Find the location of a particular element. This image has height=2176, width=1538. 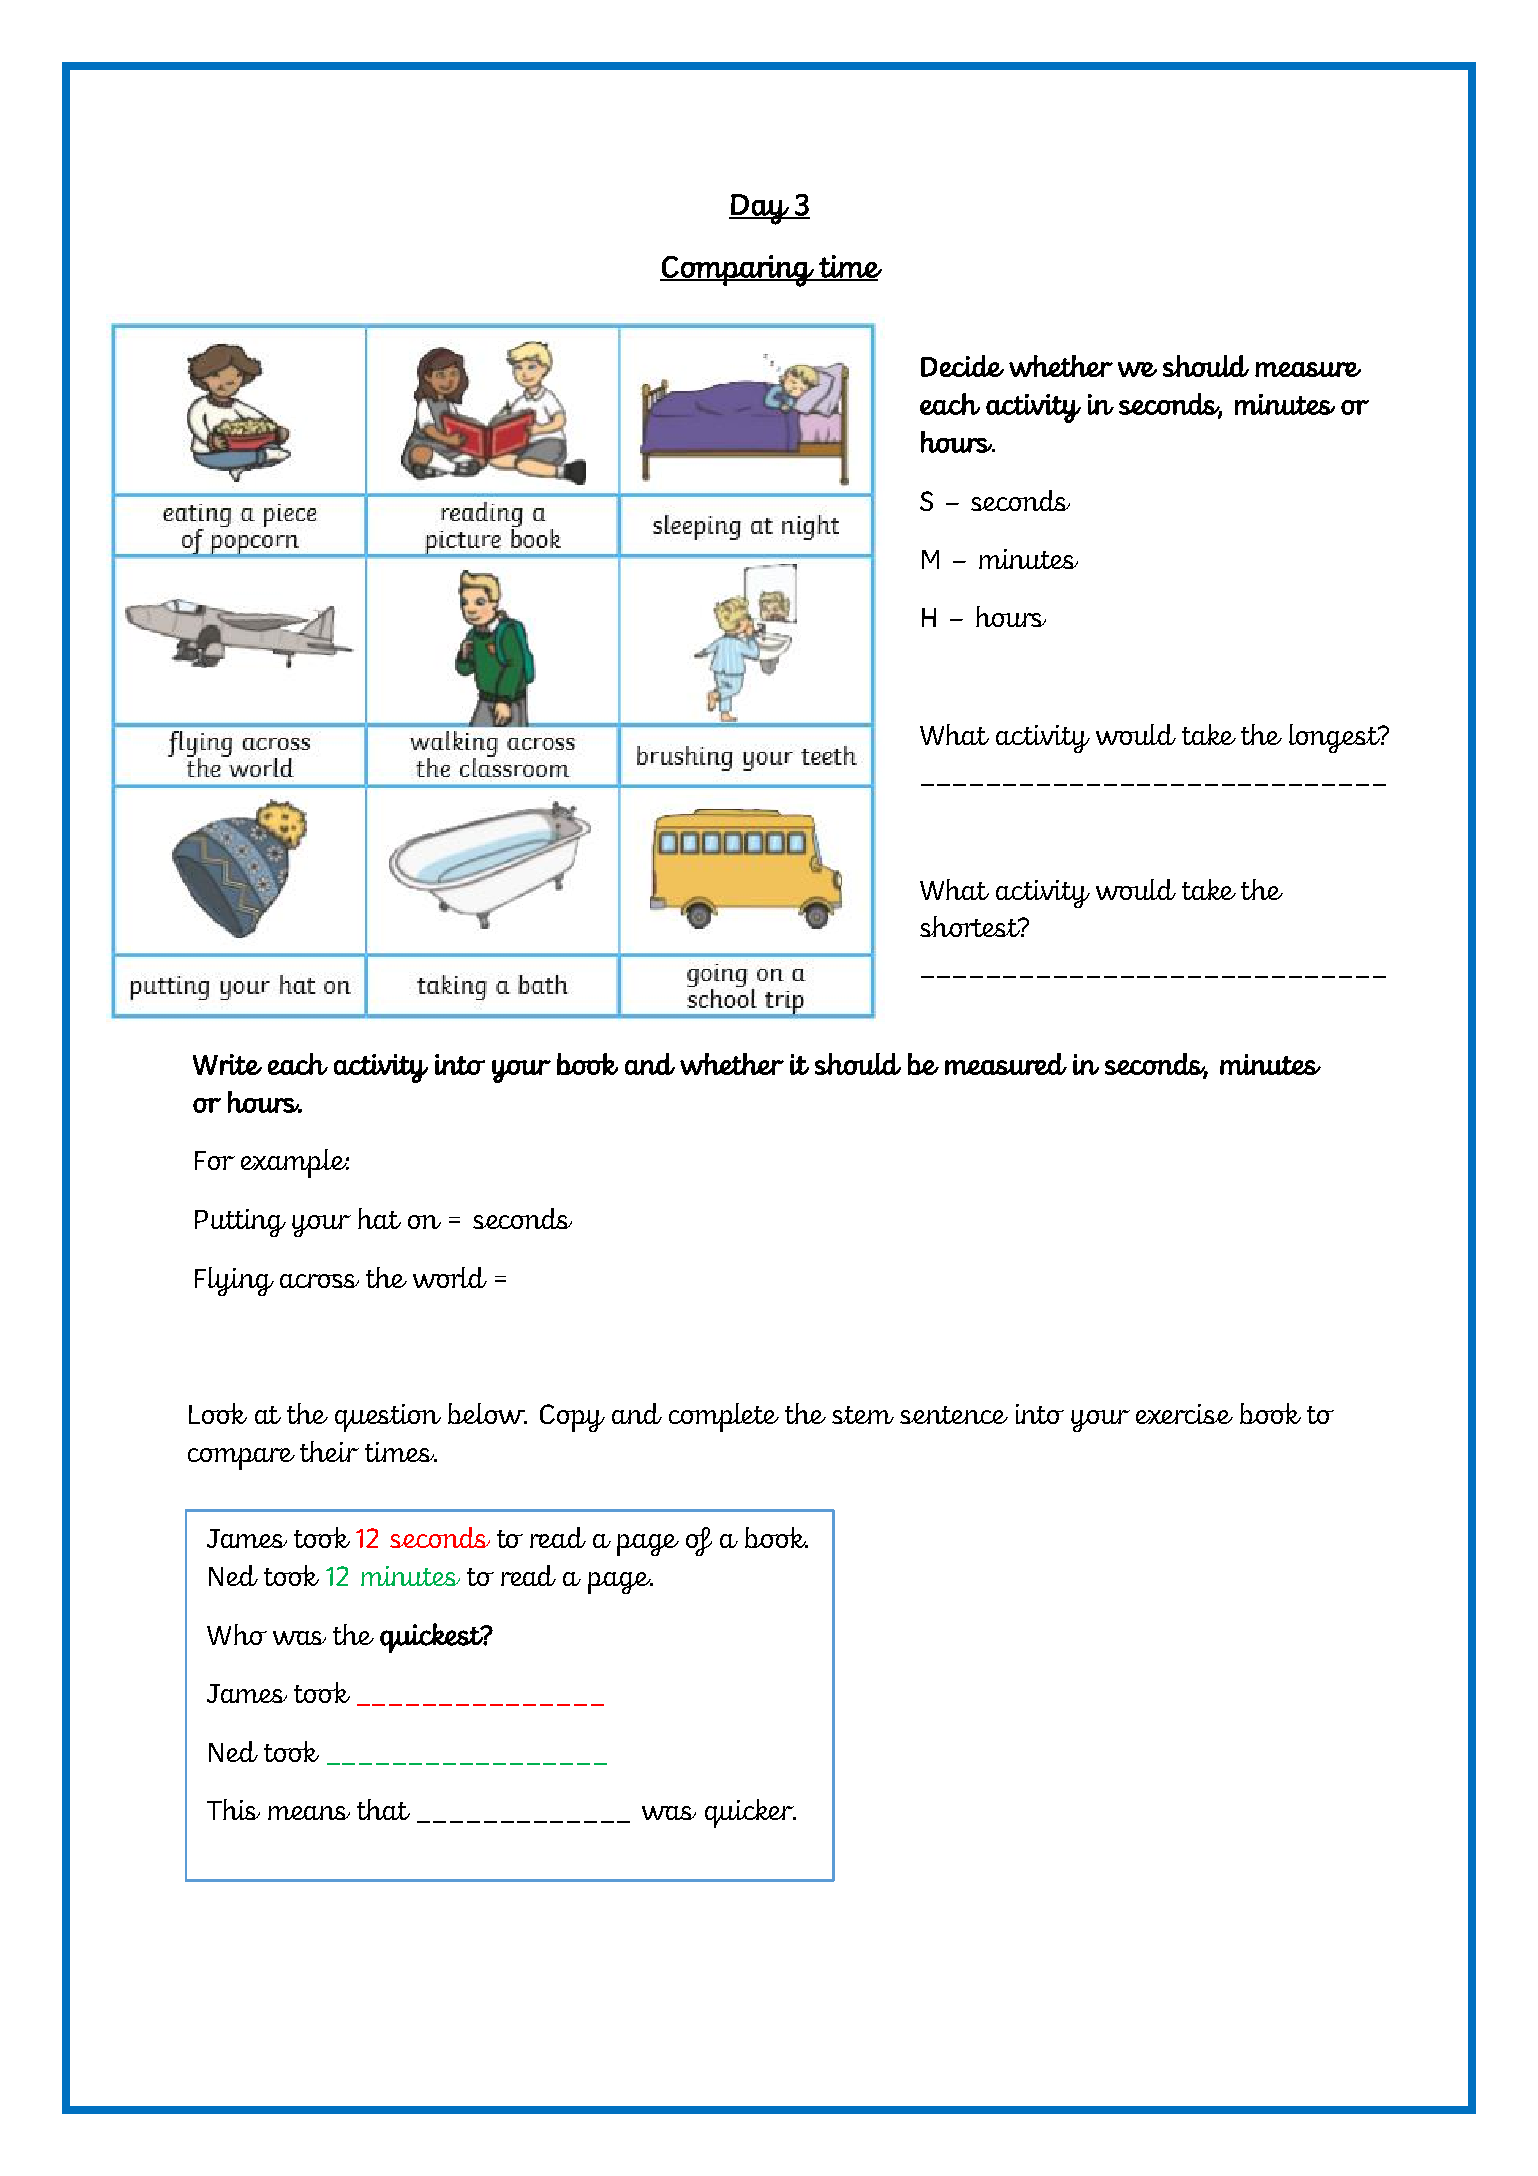

Comparing is located at coordinates (738, 271).
